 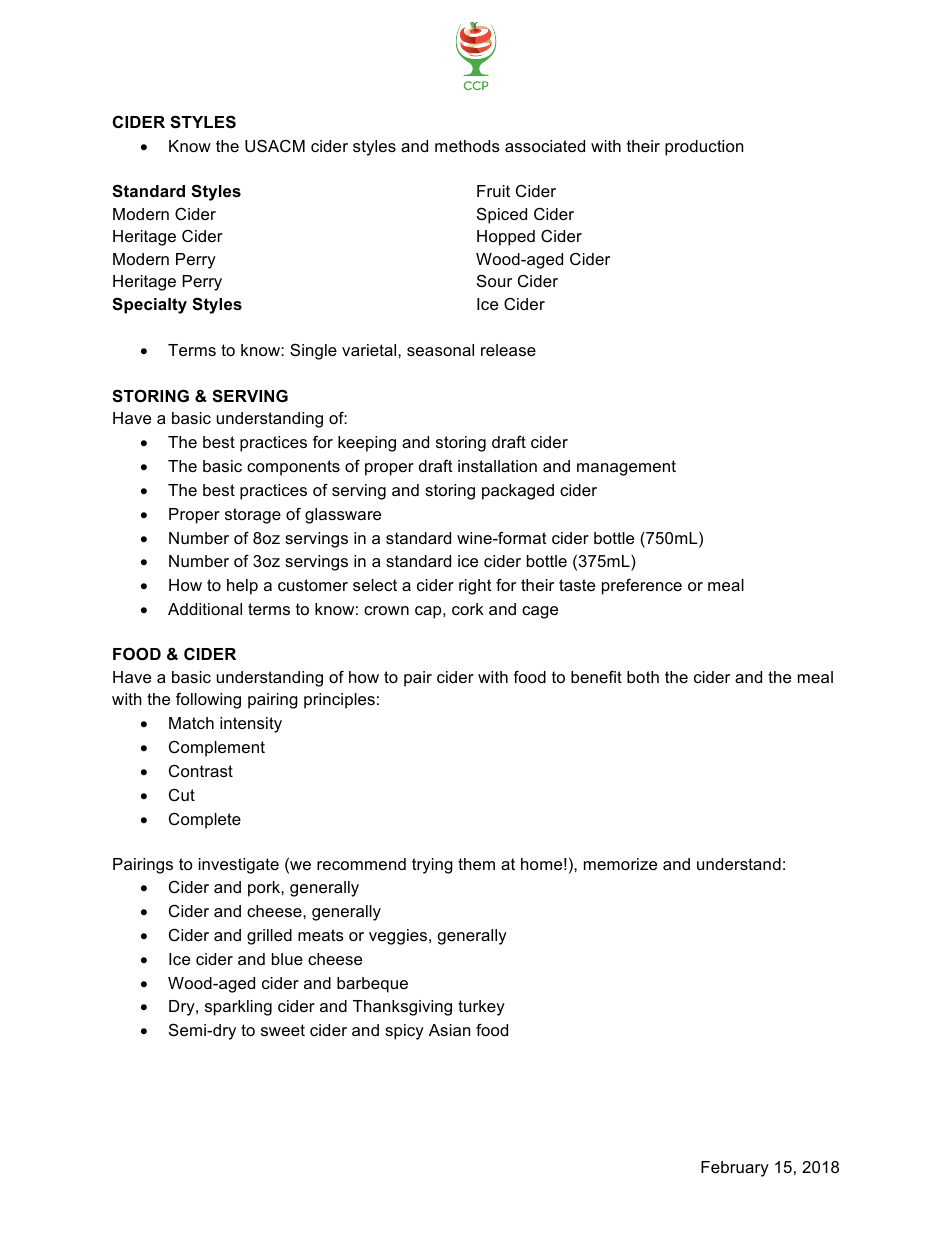 I want to click on following, so click(x=208, y=700).
